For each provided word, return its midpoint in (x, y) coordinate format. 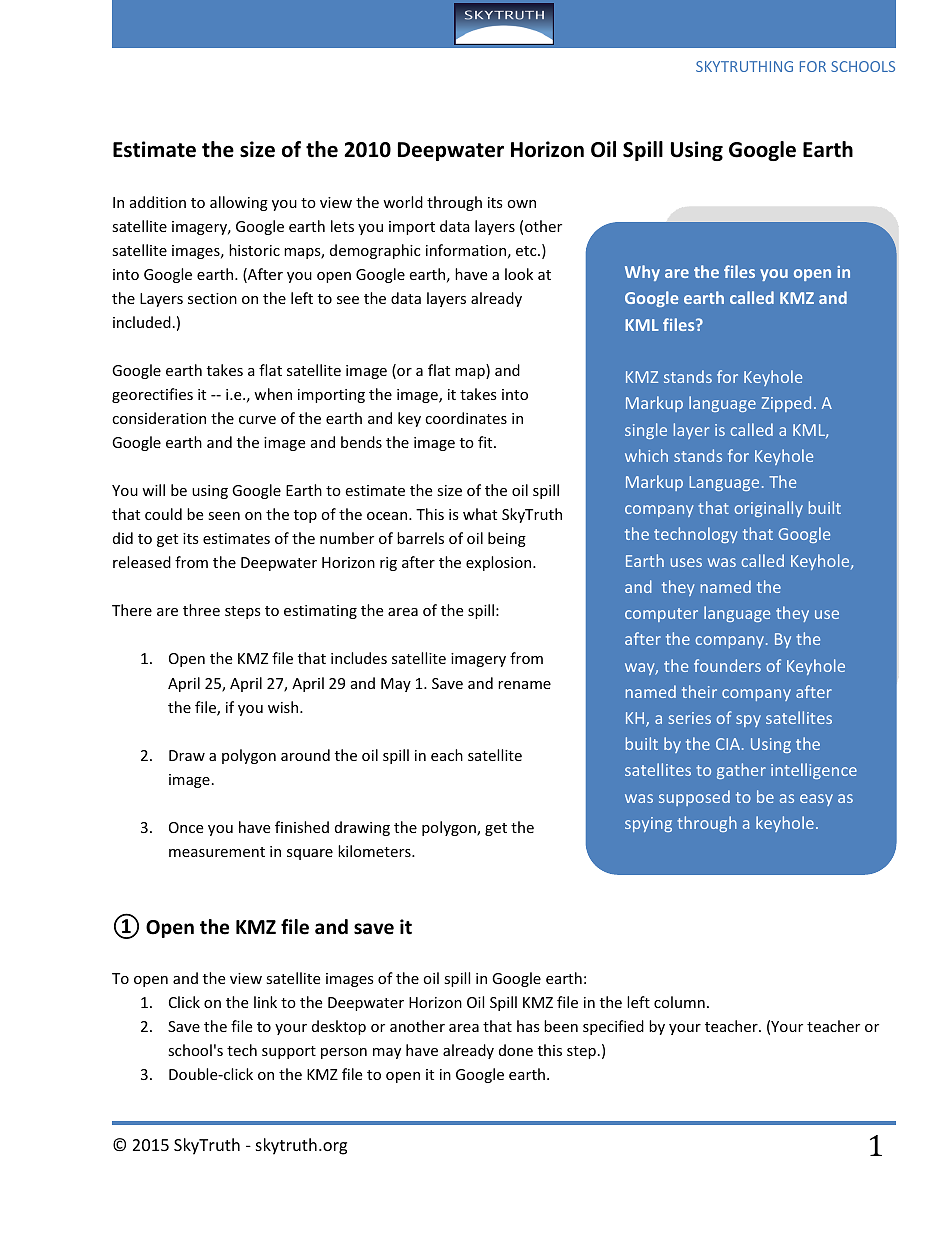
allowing (239, 203)
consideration (159, 418)
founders (727, 665)
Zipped (786, 404)
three (201, 610)
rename (524, 685)
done (516, 1050)
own (521, 204)
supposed (694, 798)
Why (642, 273)
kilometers (375, 851)
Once (186, 827)
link (265, 1002)
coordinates (466, 418)
